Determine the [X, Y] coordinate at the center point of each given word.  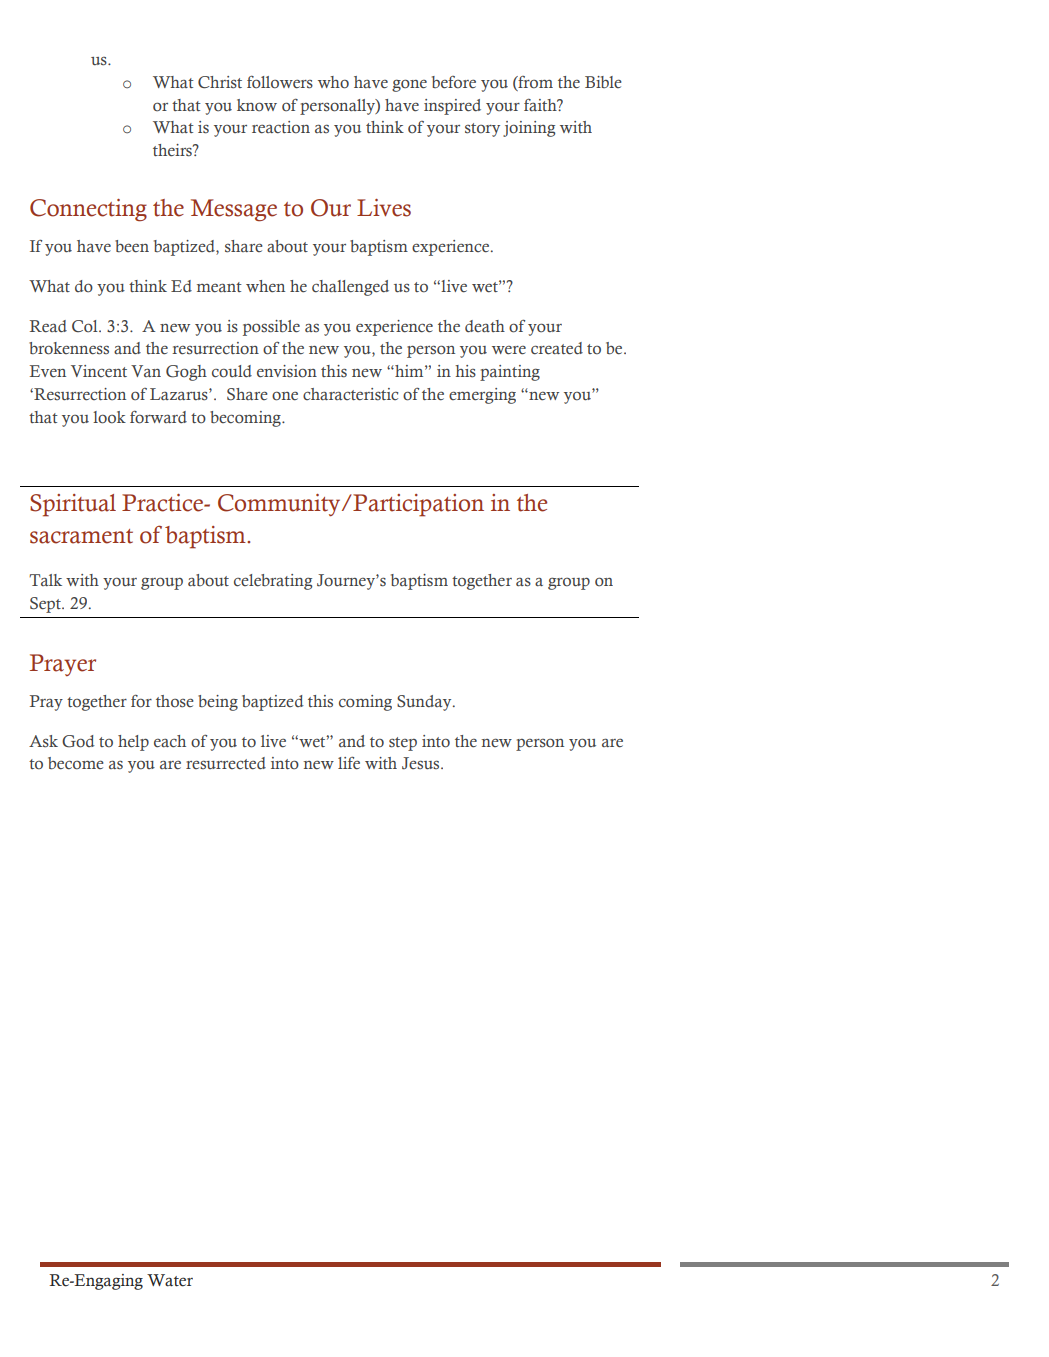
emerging [482, 396]
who [333, 82]
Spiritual [73, 505]
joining [529, 129]
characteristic [350, 394]
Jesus [422, 763]
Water [170, 1280]
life [349, 763]
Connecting [88, 210]
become [76, 763]
